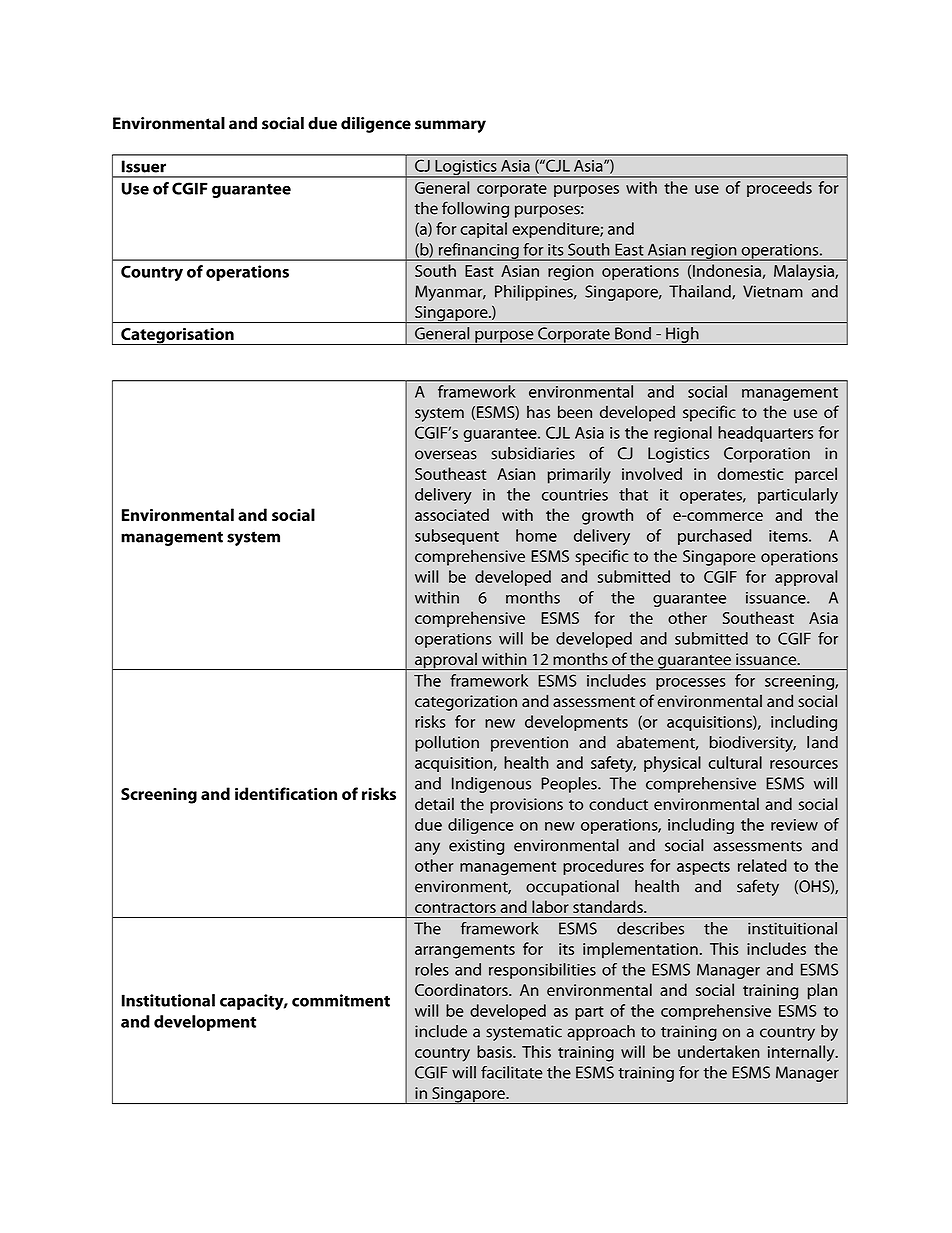 This image has height=1233, width=952. What do you see at coordinates (450, 126) in the image?
I see `summary` at bounding box center [450, 126].
